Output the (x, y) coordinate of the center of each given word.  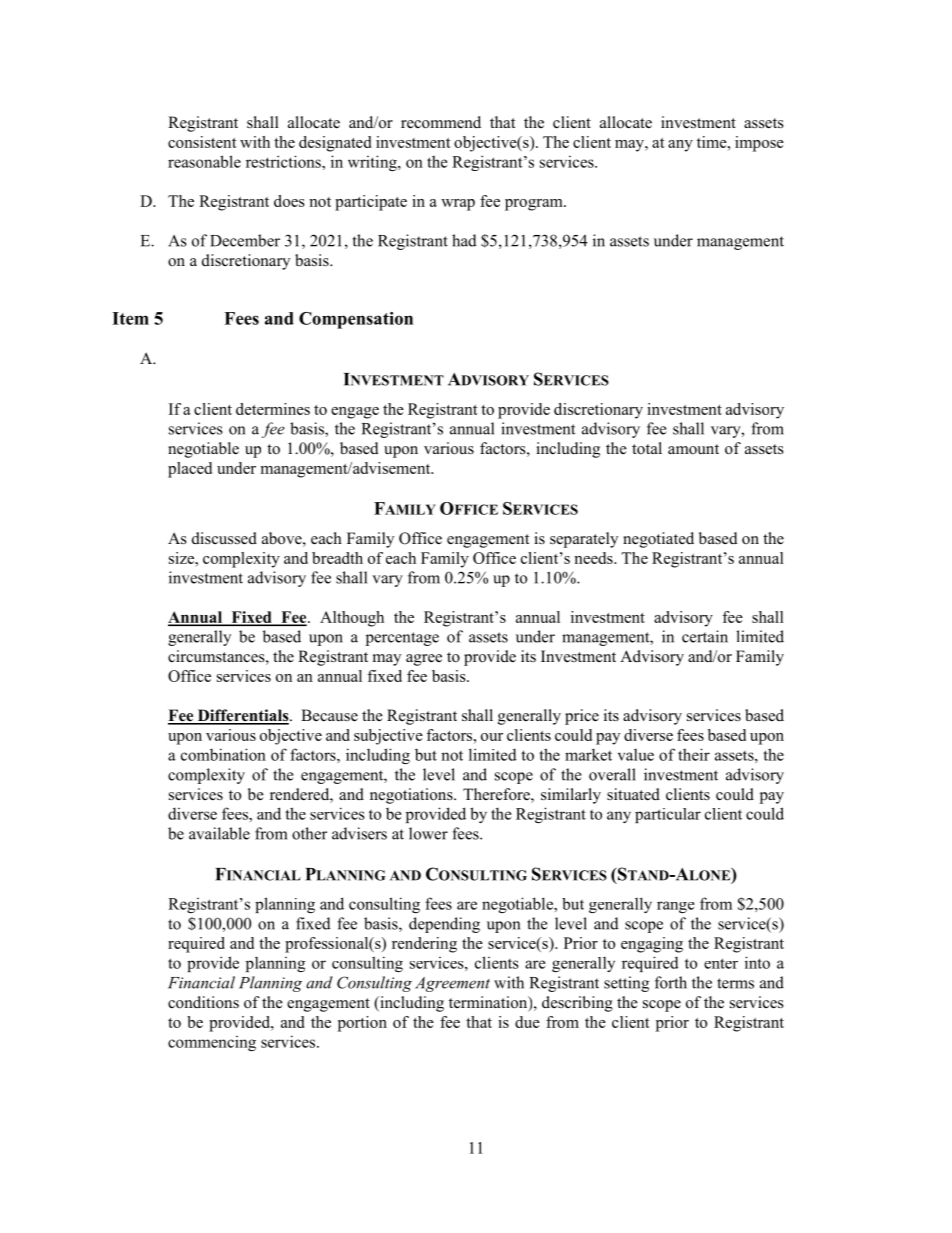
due (527, 1022)
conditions (203, 1002)
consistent (202, 142)
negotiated (658, 540)
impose (759, 144)
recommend (441, 122)
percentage (402, 639)
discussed (224, 538)
